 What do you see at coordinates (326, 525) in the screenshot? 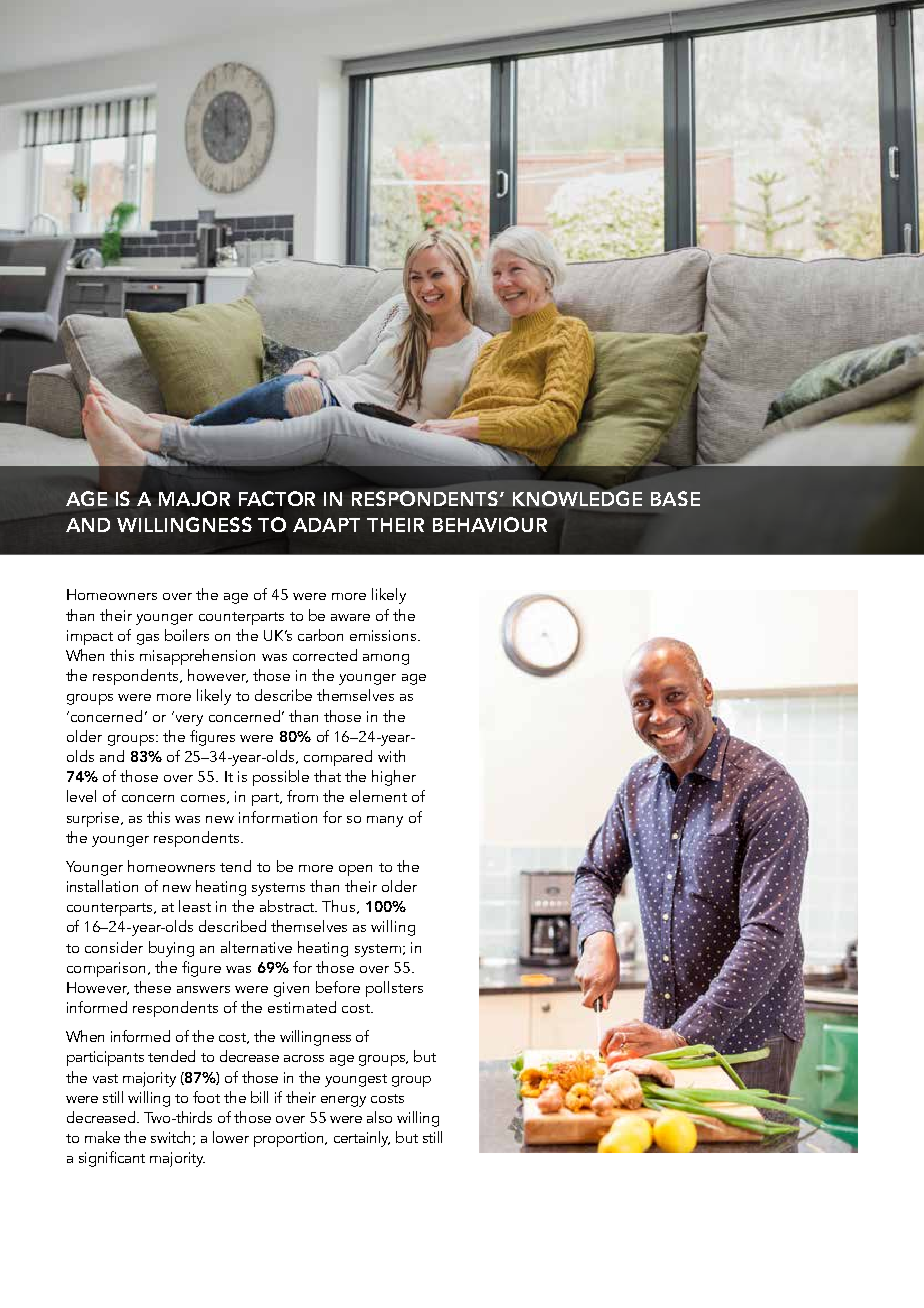
I see `ADAPT` at bounding box center [326, 525].
